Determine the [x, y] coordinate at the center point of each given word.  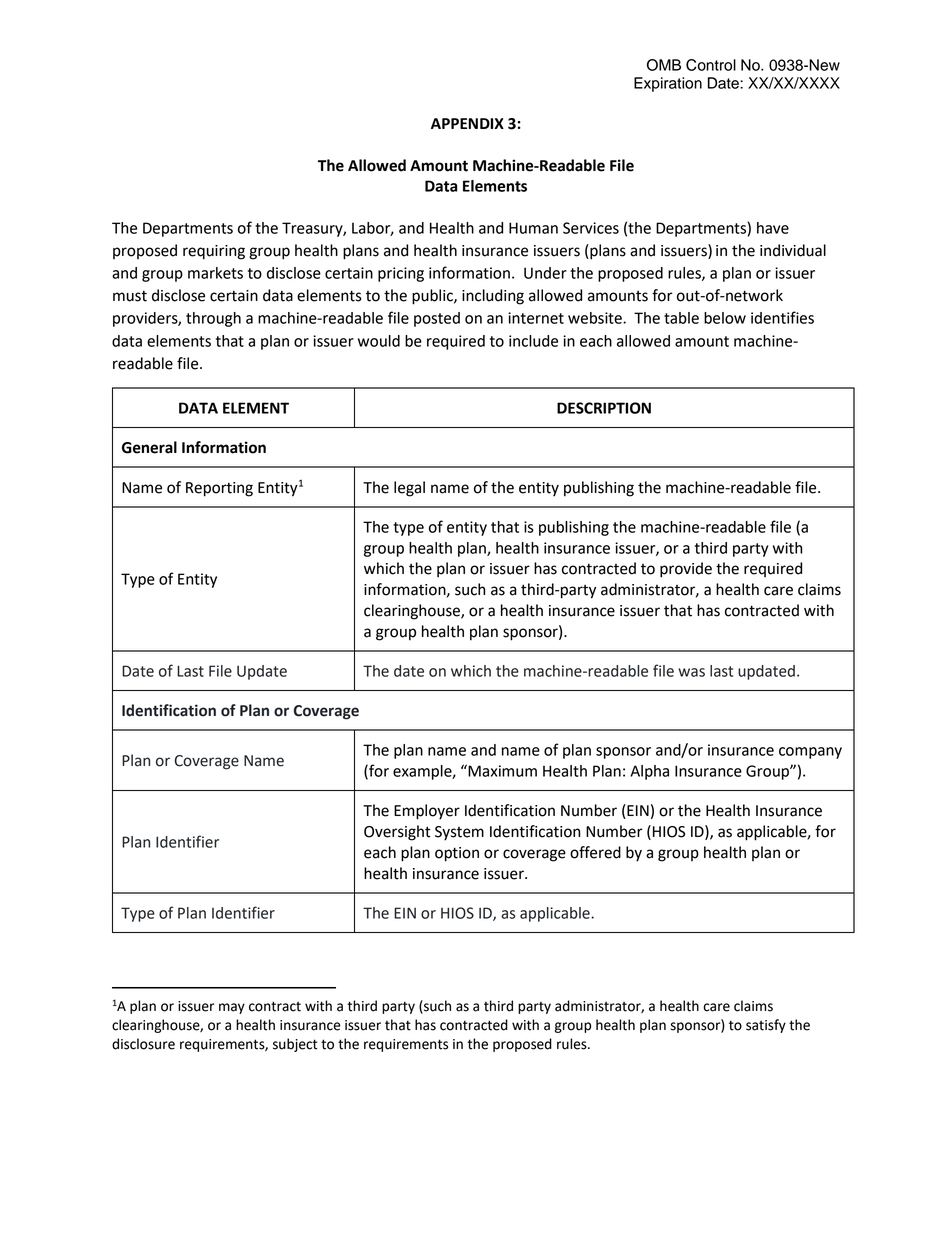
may [232, 1008]
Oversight [397, 833]
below [725, 318]
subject [295, 1045]
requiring [214, 252]
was [691, 672]
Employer [427, 812]
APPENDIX [467, 123]
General [149, 447]
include [533, 341]
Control [711, 65]
